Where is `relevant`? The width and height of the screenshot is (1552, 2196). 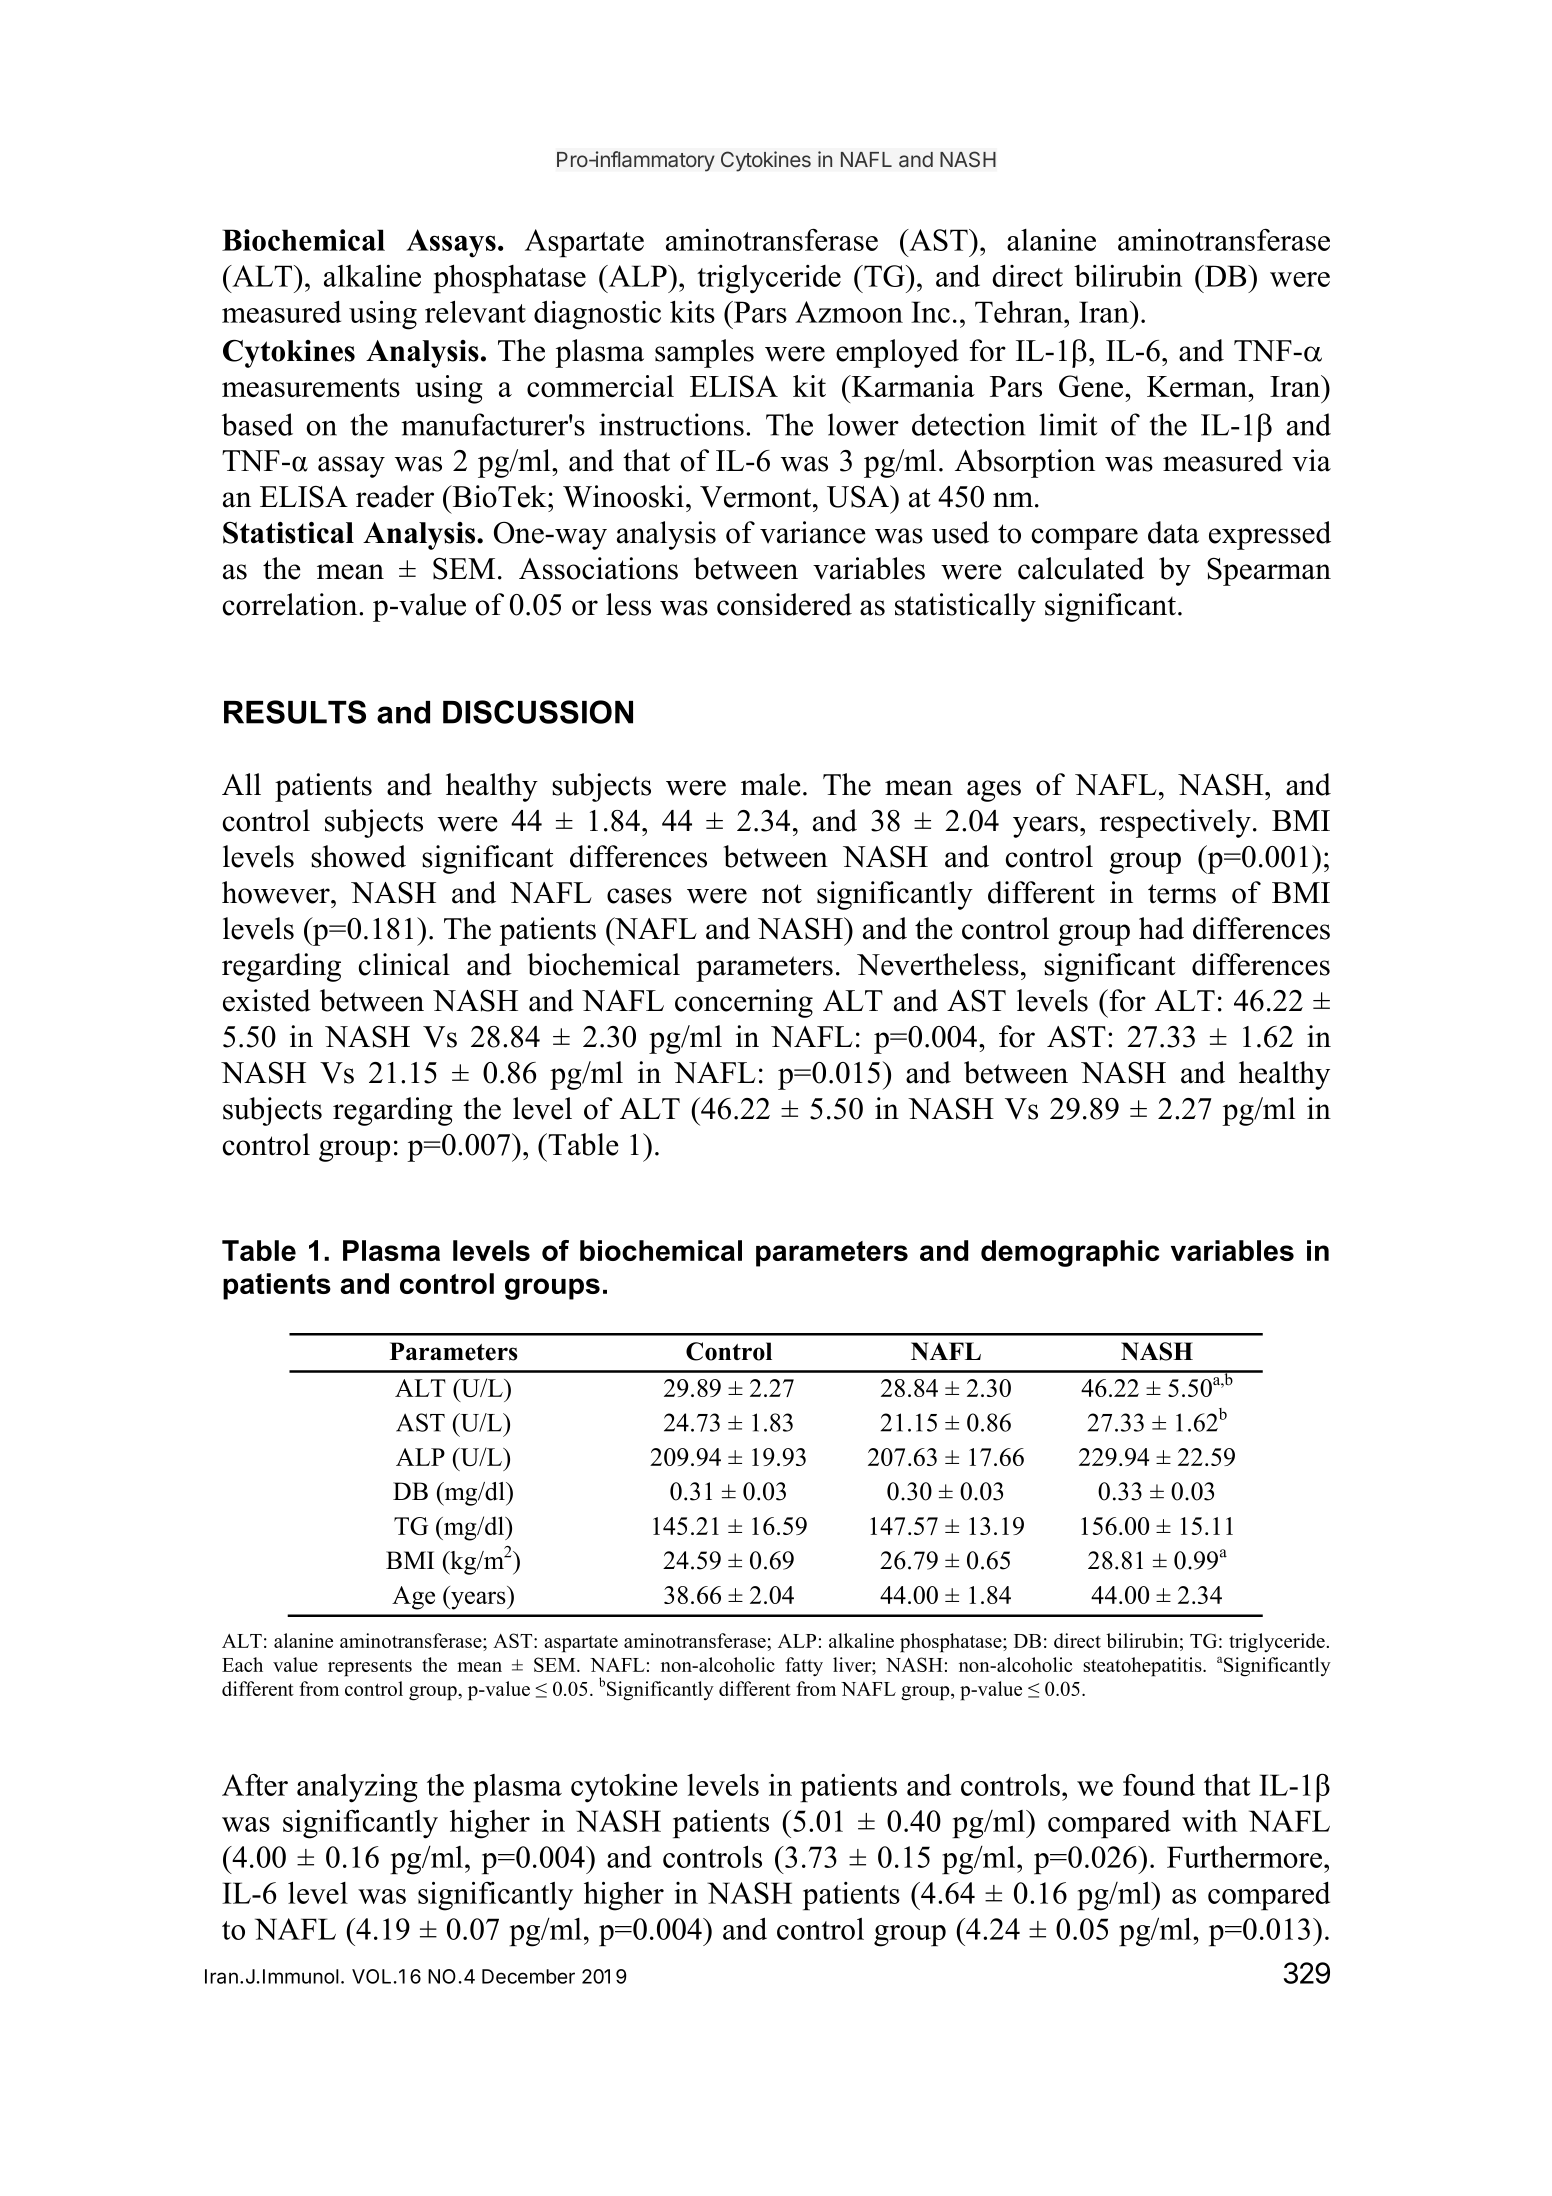
relevant is located at coordinates (475, 311).
